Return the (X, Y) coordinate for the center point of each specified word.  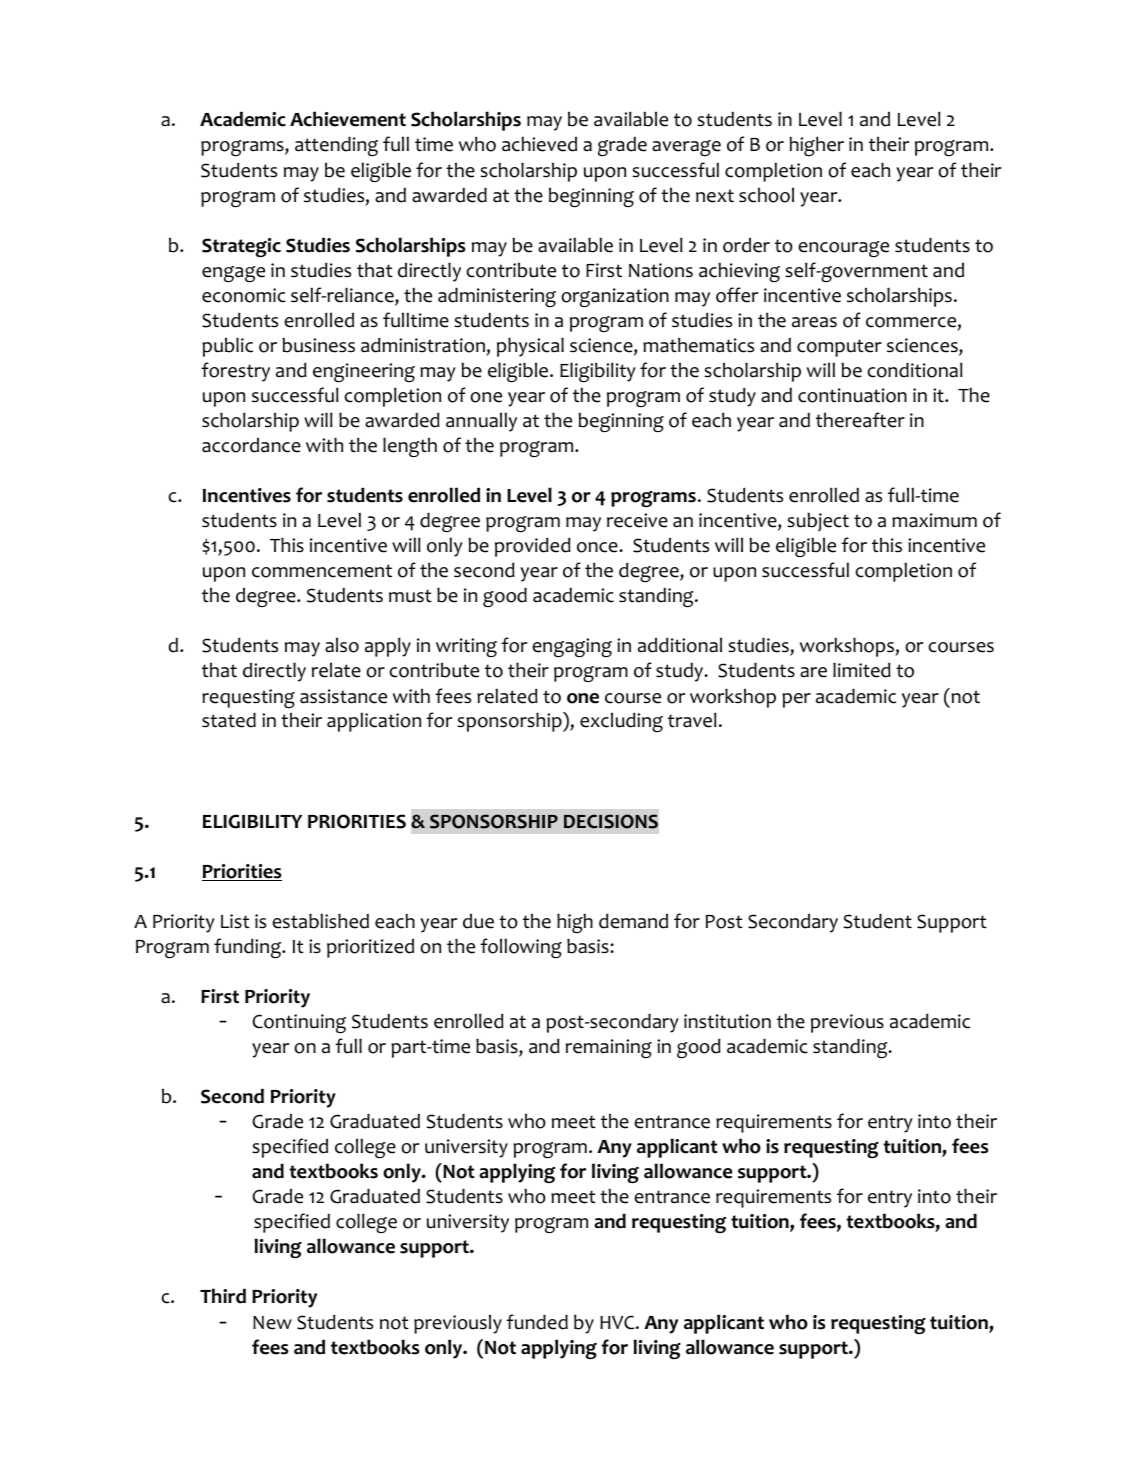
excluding (621, 722)
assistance (343, 696)
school (766, 195)
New (272, 1323)
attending (336, 146)
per (796, 700)
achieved (539, 144)
